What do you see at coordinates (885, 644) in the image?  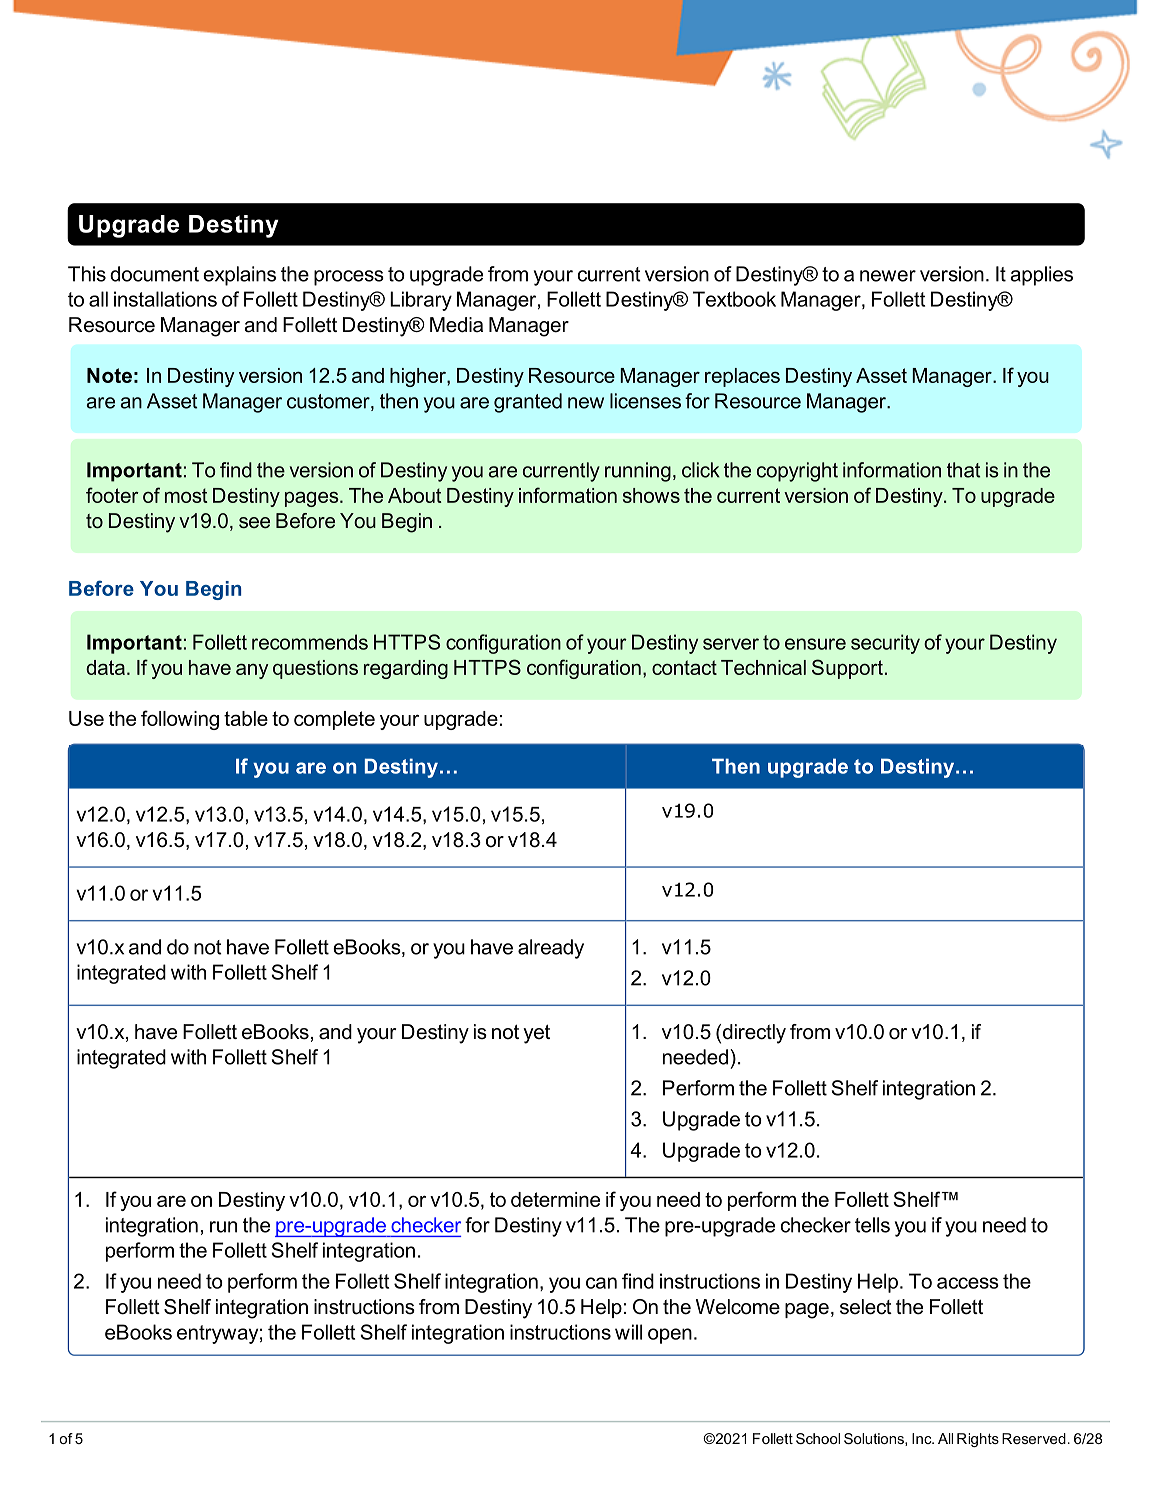 I see `security` at bounding box center [885, 644].
